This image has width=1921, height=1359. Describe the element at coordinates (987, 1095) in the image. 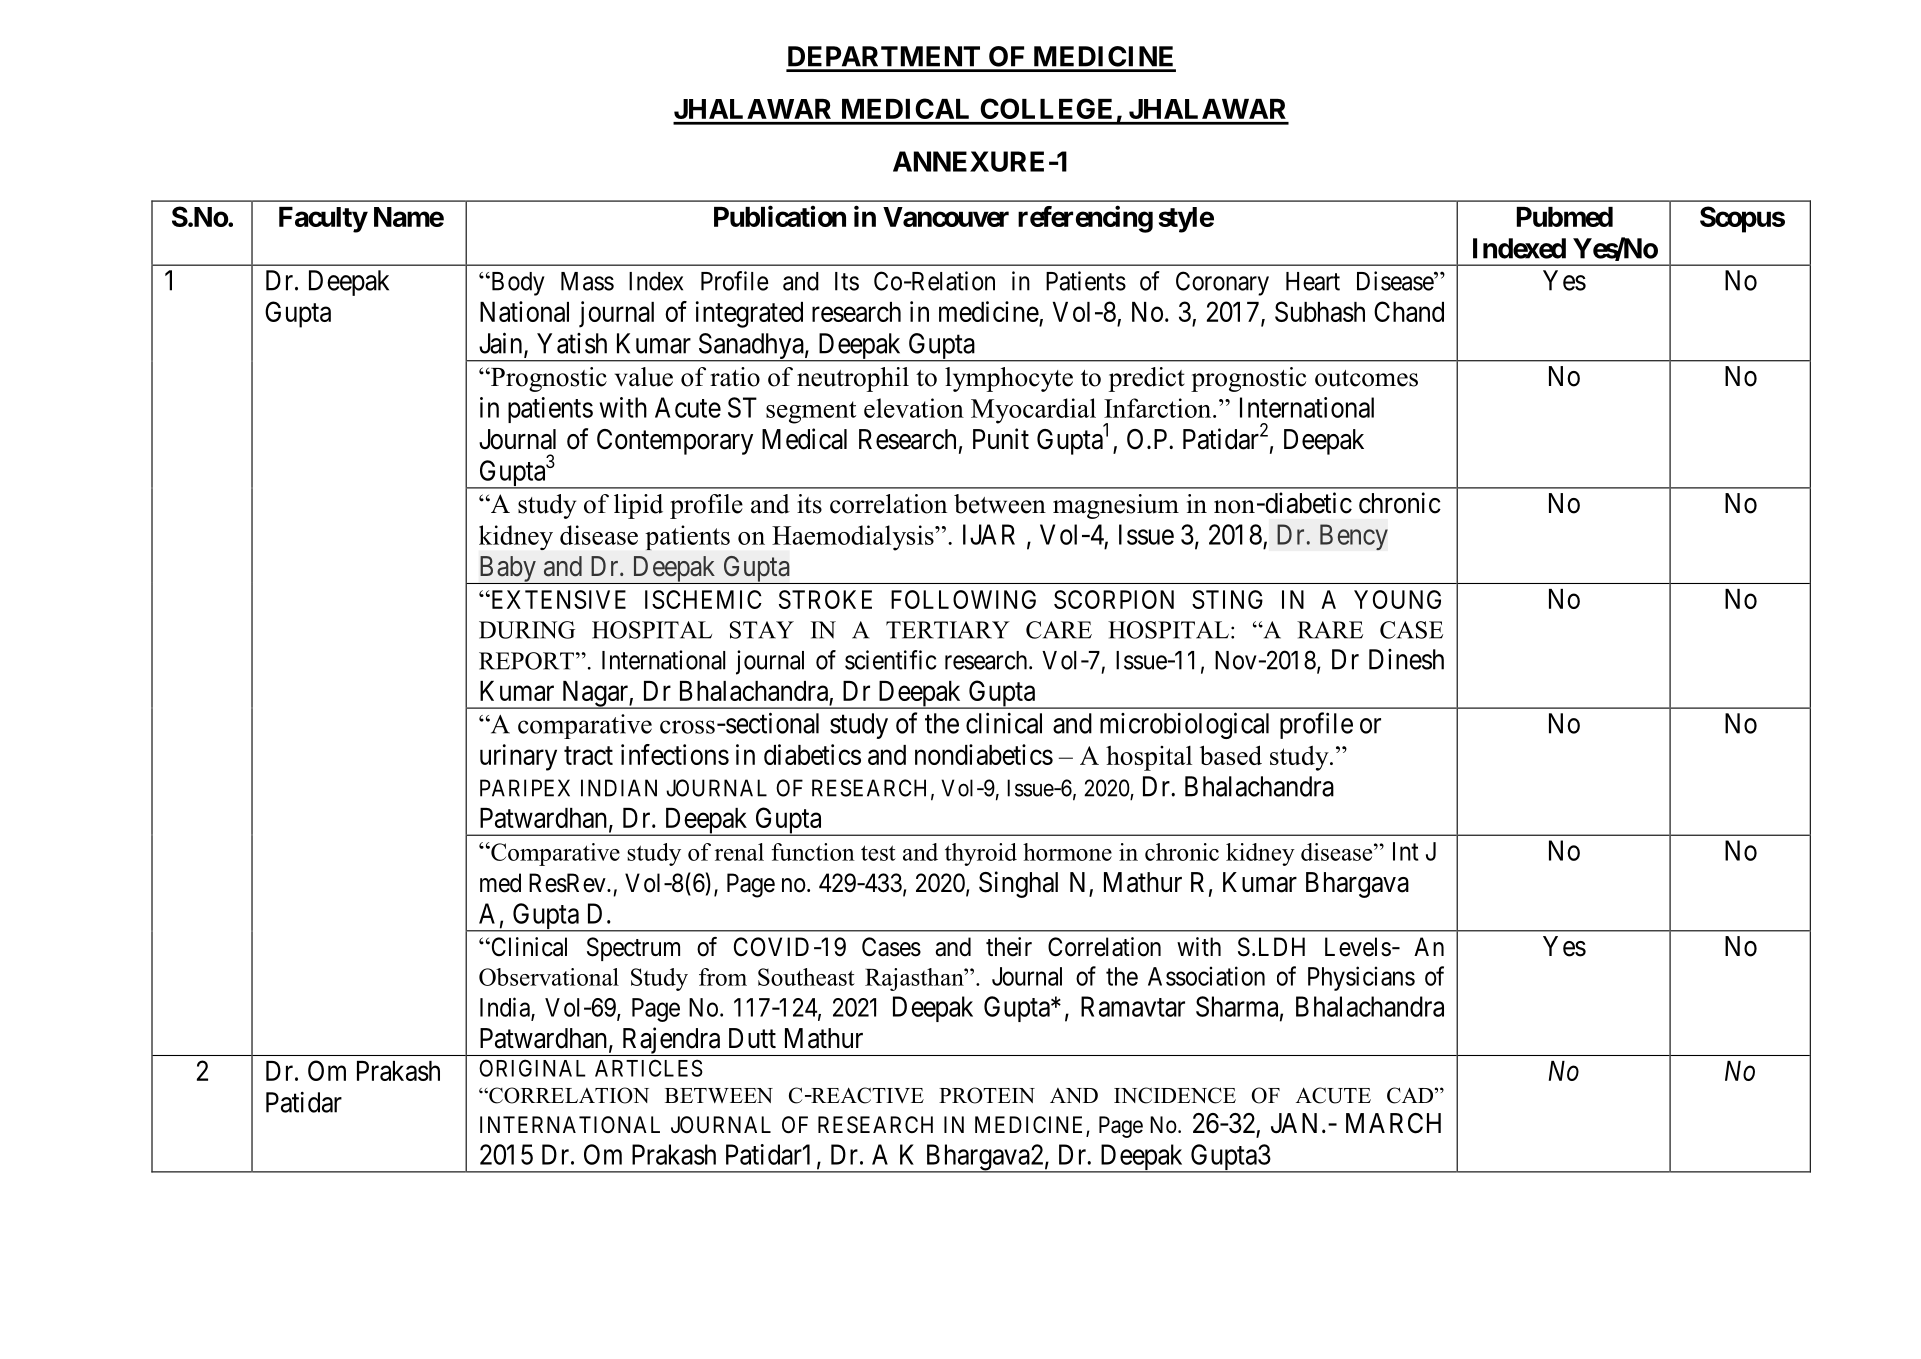

I see `PROTEIN` at that location.
